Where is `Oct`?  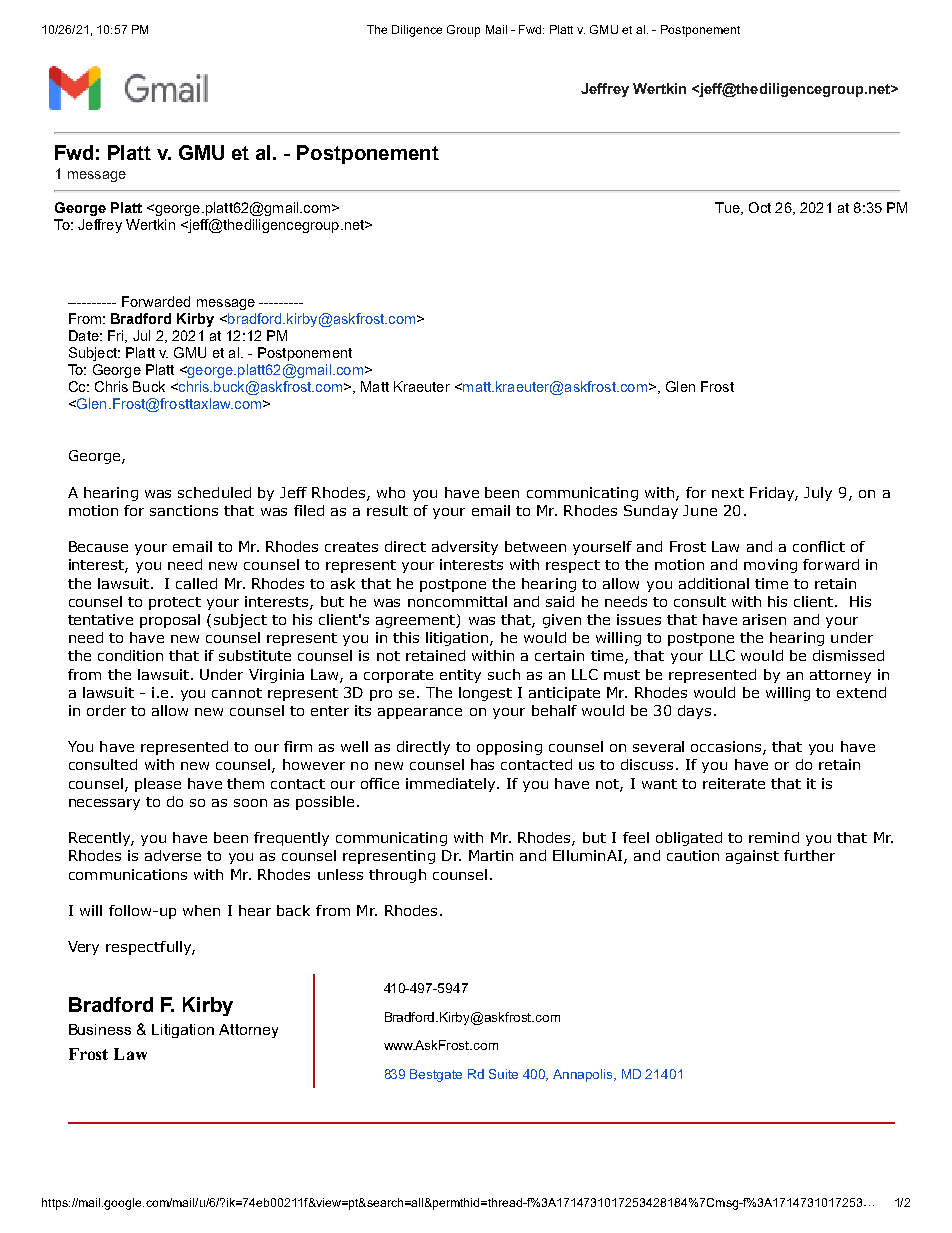
Oct is located at coordinates (760, 207).
